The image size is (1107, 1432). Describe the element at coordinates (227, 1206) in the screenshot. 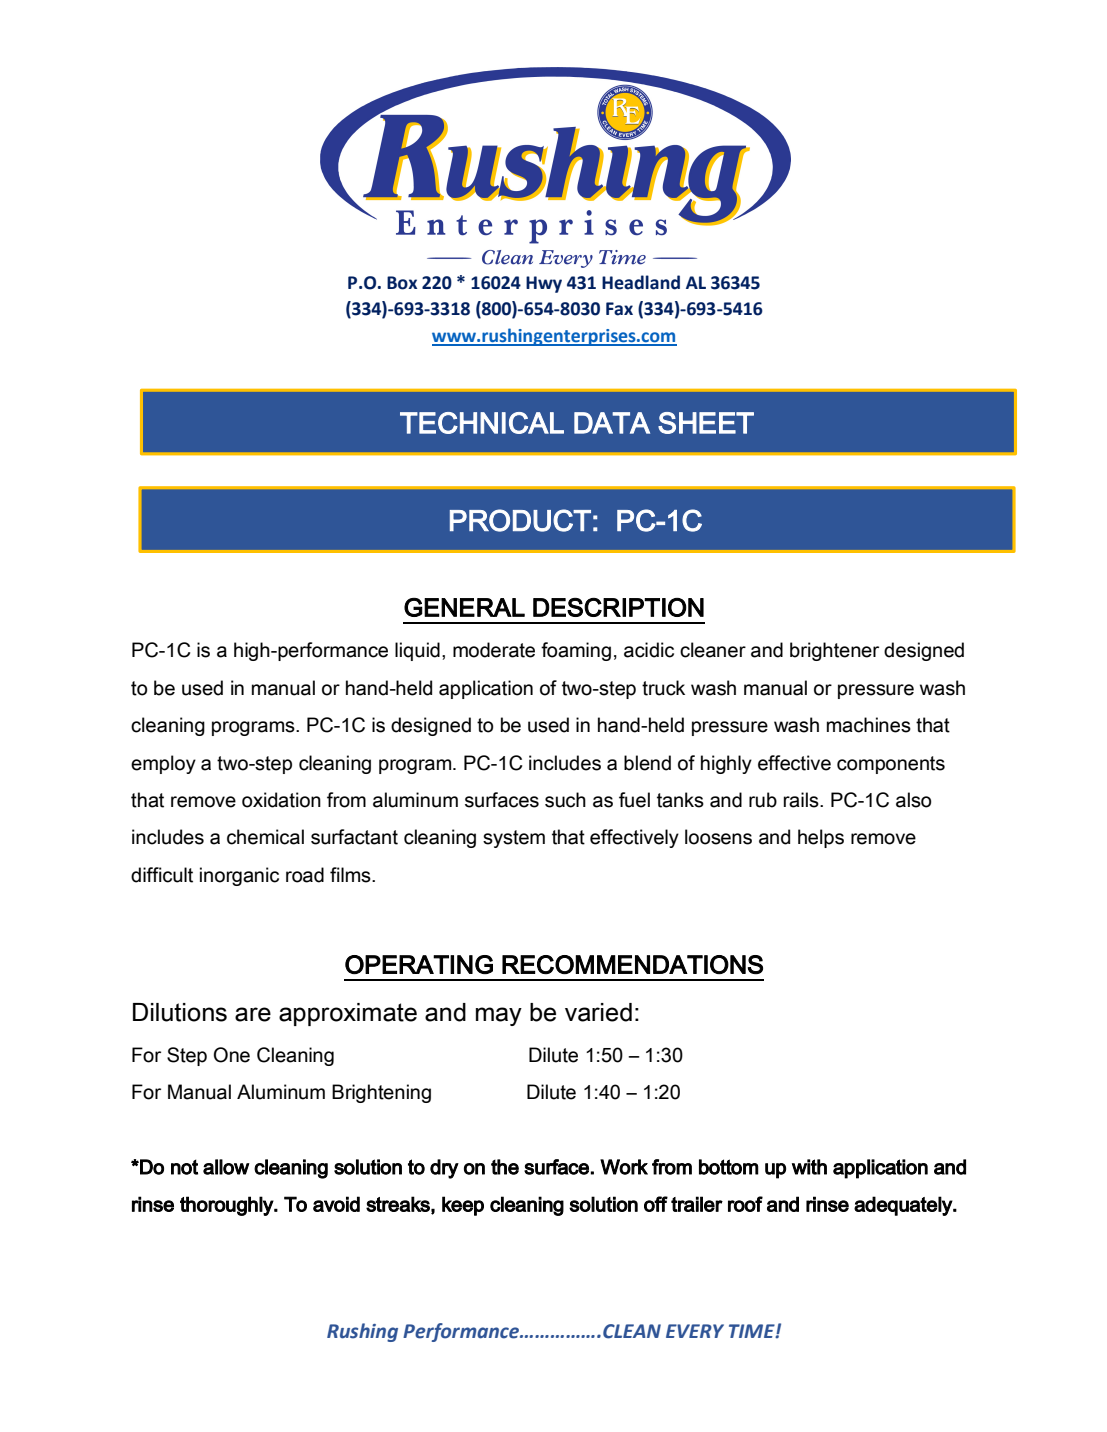

I see `thoroughly` at that location.
